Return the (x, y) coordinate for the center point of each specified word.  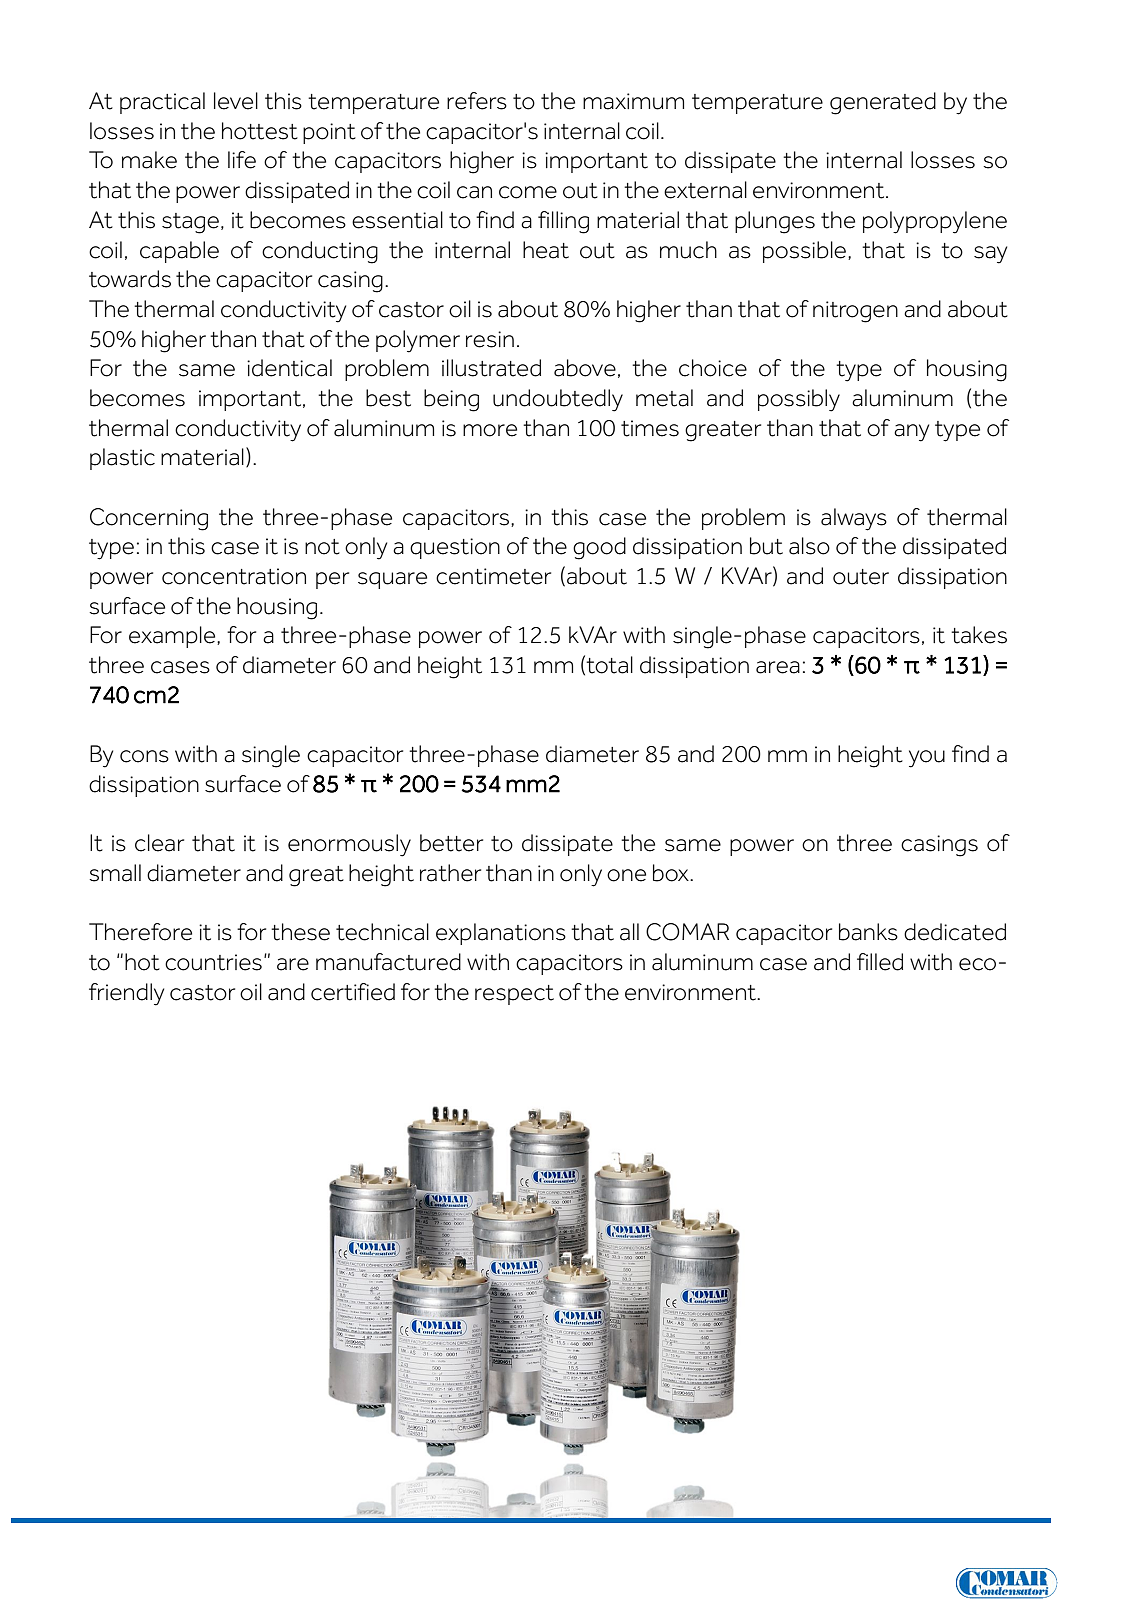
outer (861, 577)
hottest (260, 131)
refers (477, 101)
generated (883, 103)
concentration (234, 576)
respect (514, 995)
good (599, 548)
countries (213, 962)
